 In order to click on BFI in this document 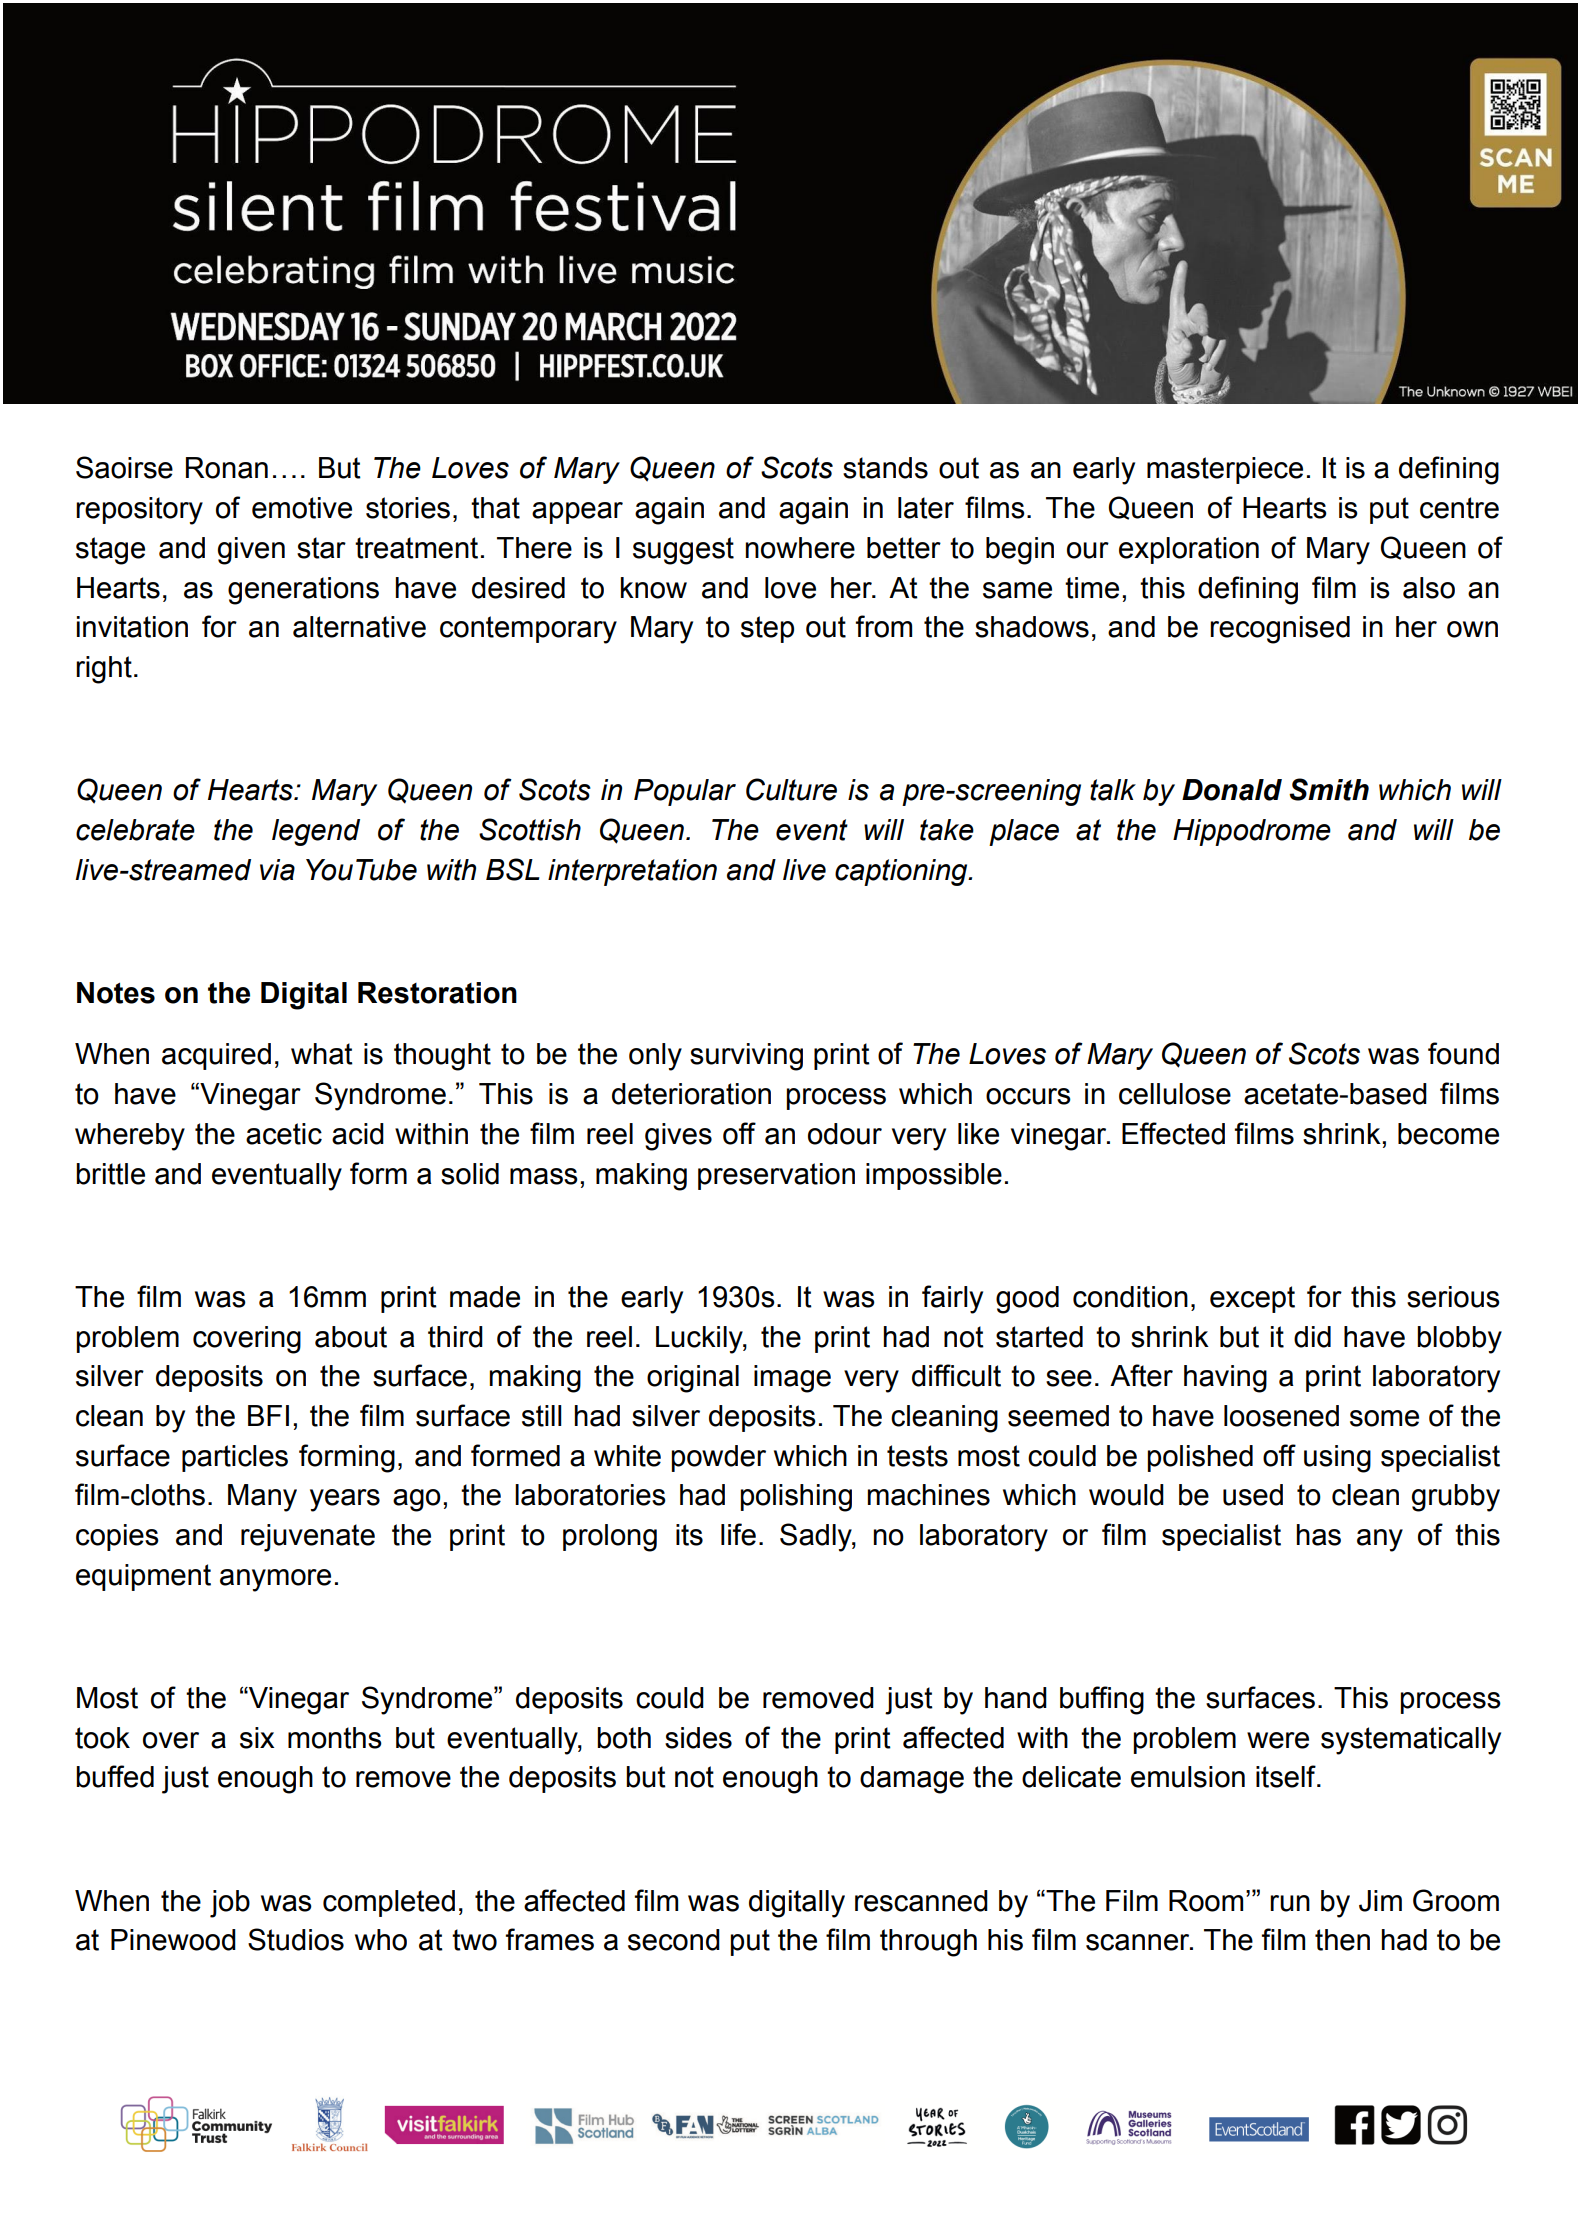, I will do `click(268, 1415)`.
